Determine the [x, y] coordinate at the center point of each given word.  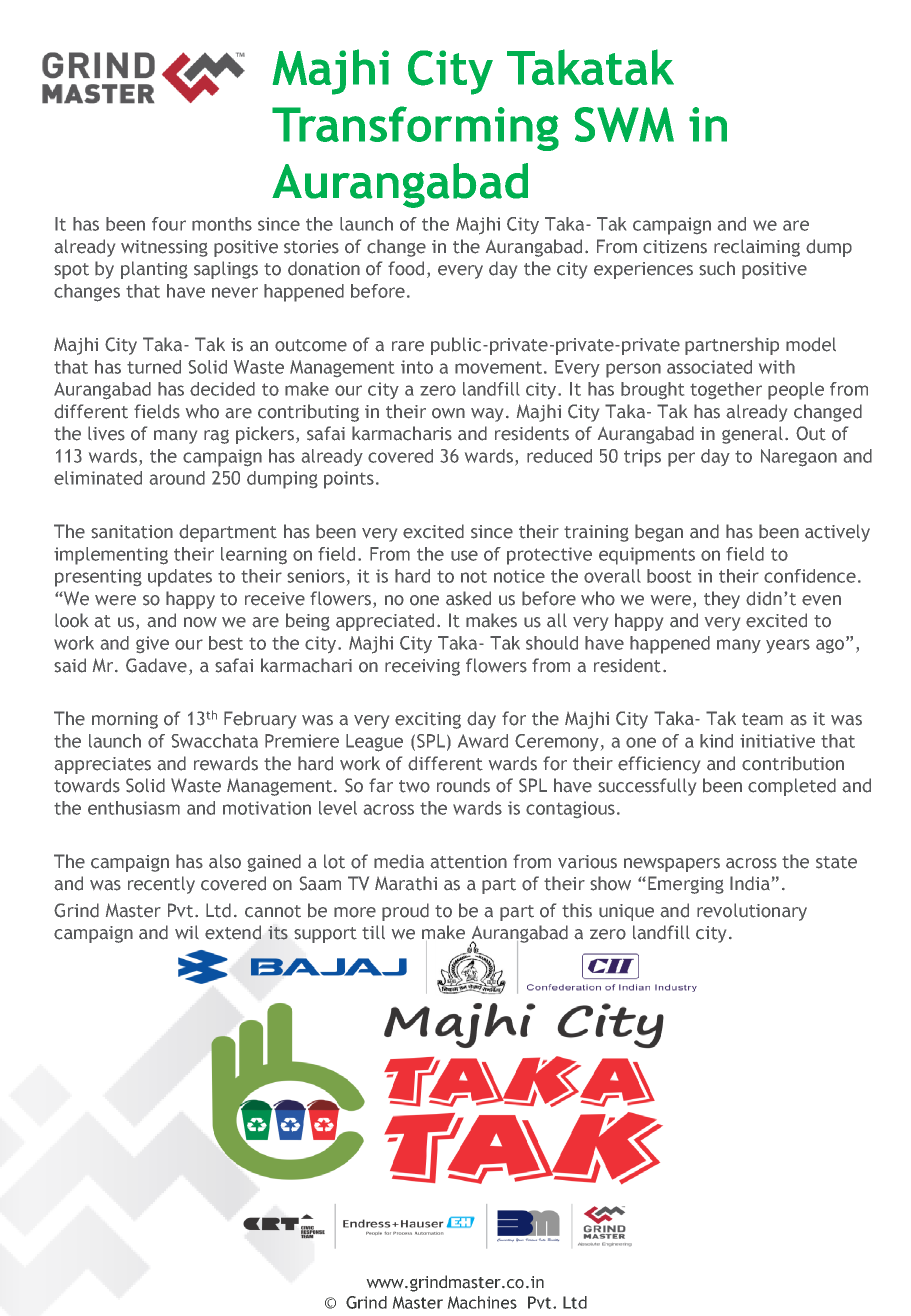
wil [187, 932]
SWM [624, 124]
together [726, 390]
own [448, 413]
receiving [422, 667]
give [152, 644]
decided [222, 389]
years [788, 646]
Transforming [415, 128]
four [169, 224]
